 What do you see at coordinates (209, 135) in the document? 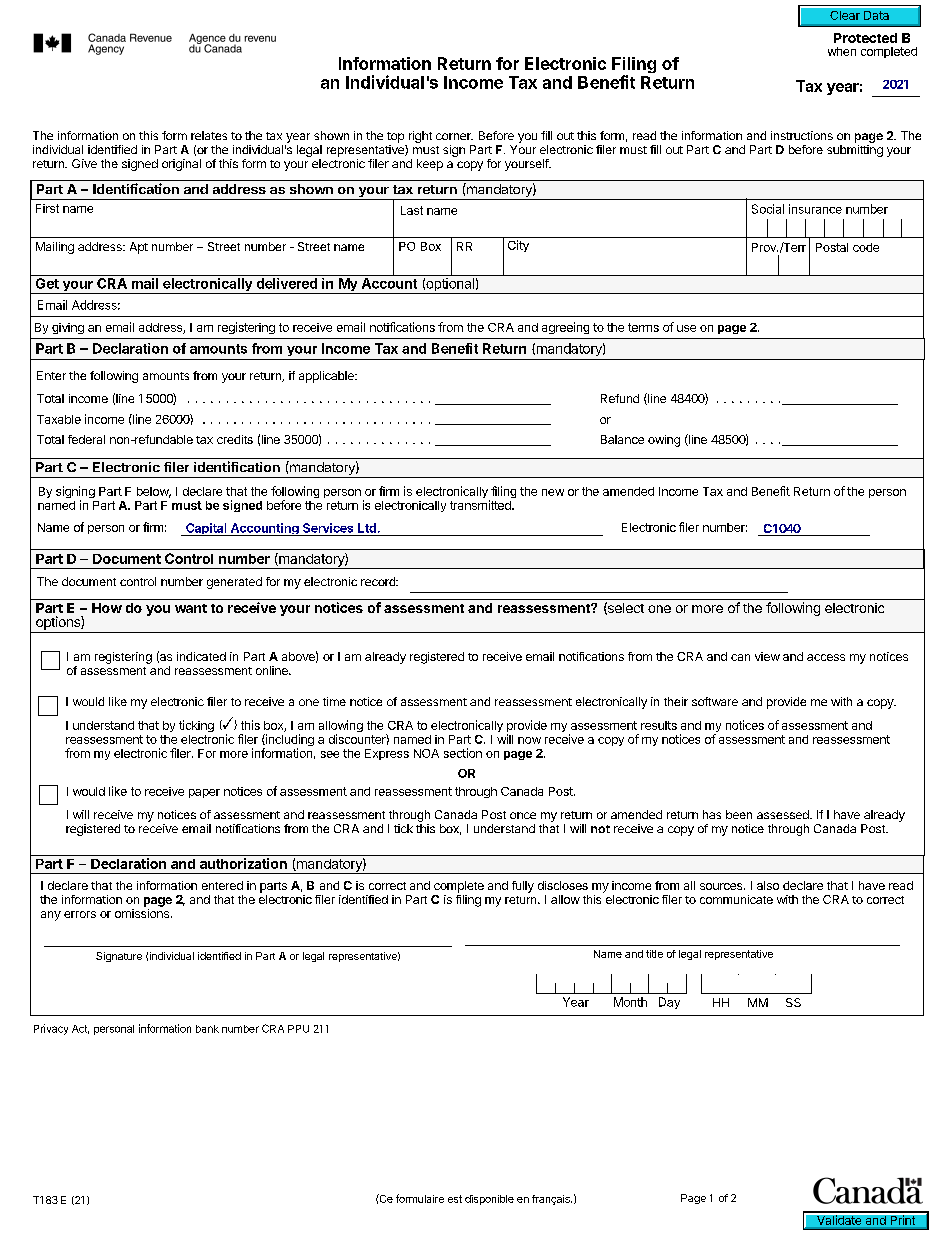
I see `relates` at bounding box center [209, 135].
